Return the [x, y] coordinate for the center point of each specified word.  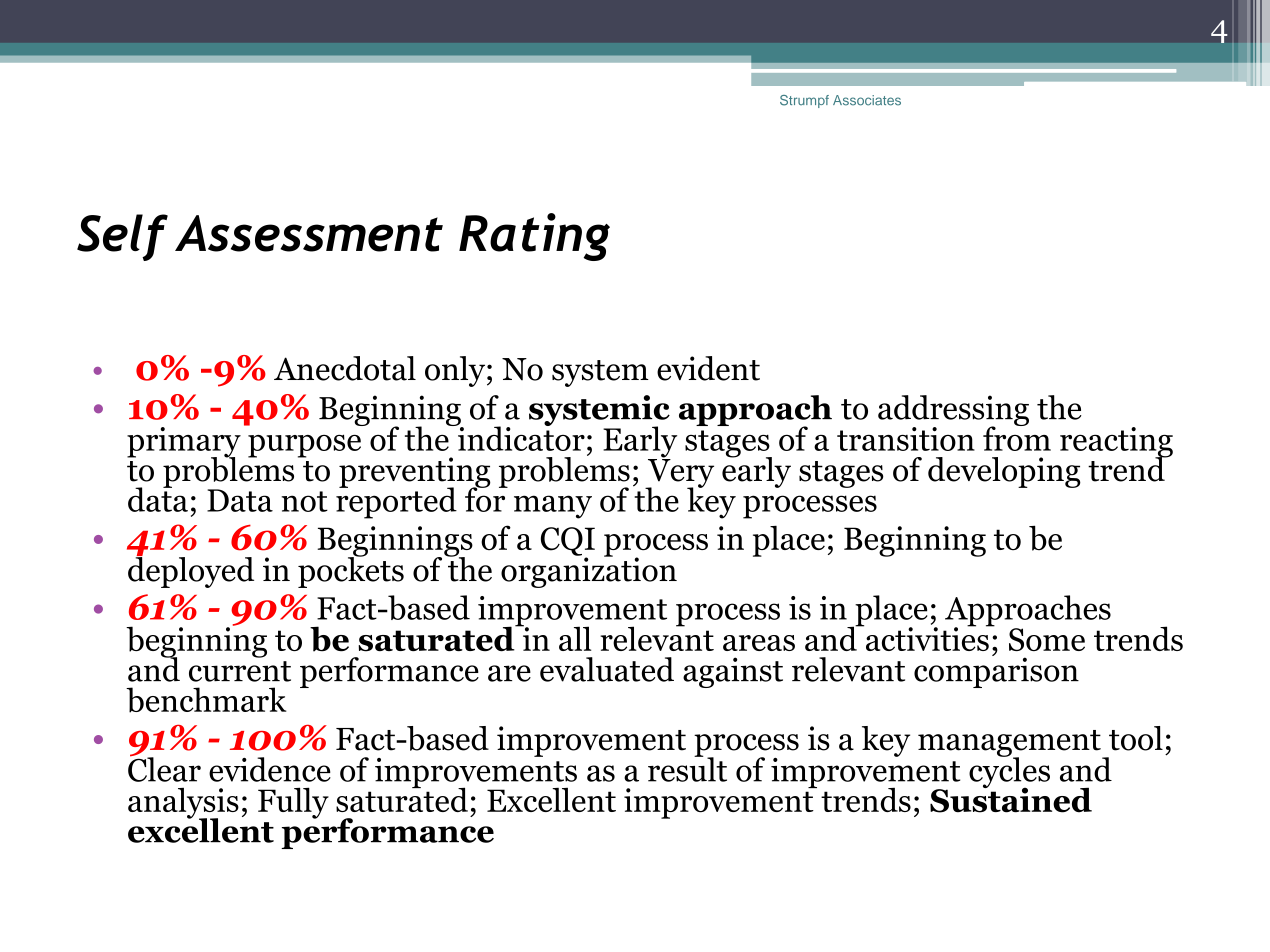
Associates [867, 100]
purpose [304, 446]
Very [679, 473]
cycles [1009, 773]
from [1017, 437]
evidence [270, 769]
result [687, 768]
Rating [534, 237]
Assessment [309, 233]
